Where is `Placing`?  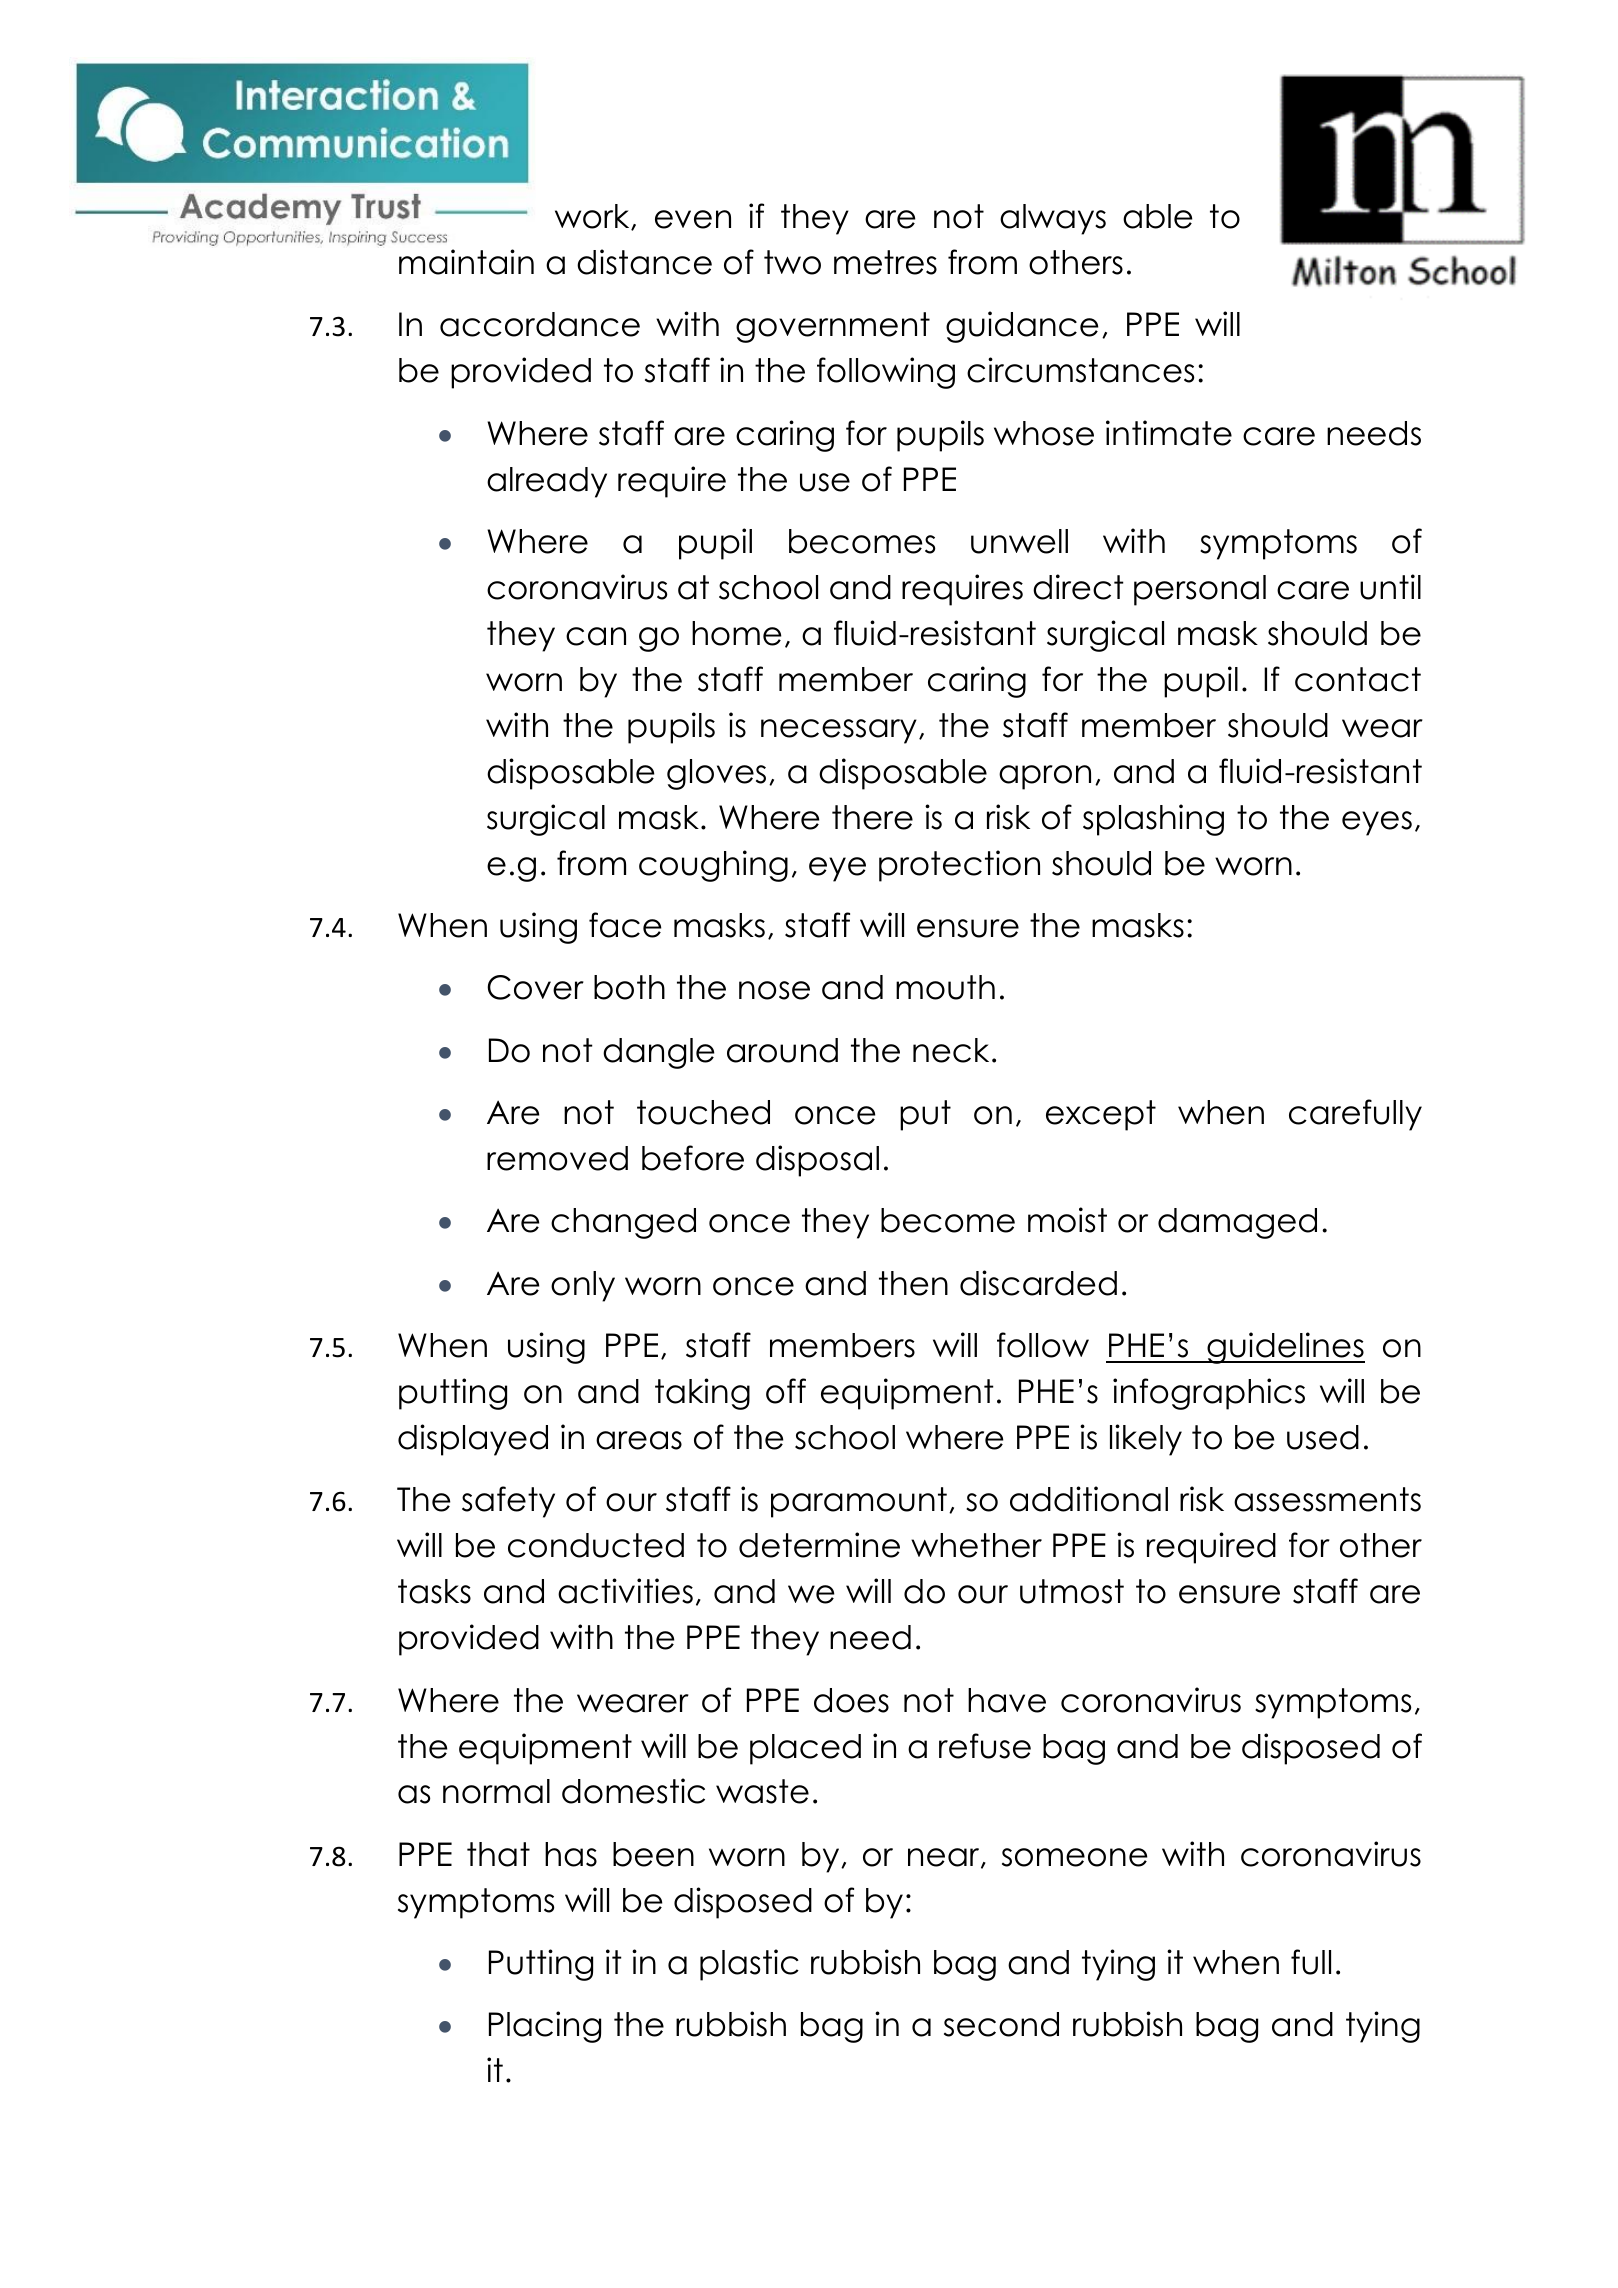 Placing is located at coordinates (545, 2027).
